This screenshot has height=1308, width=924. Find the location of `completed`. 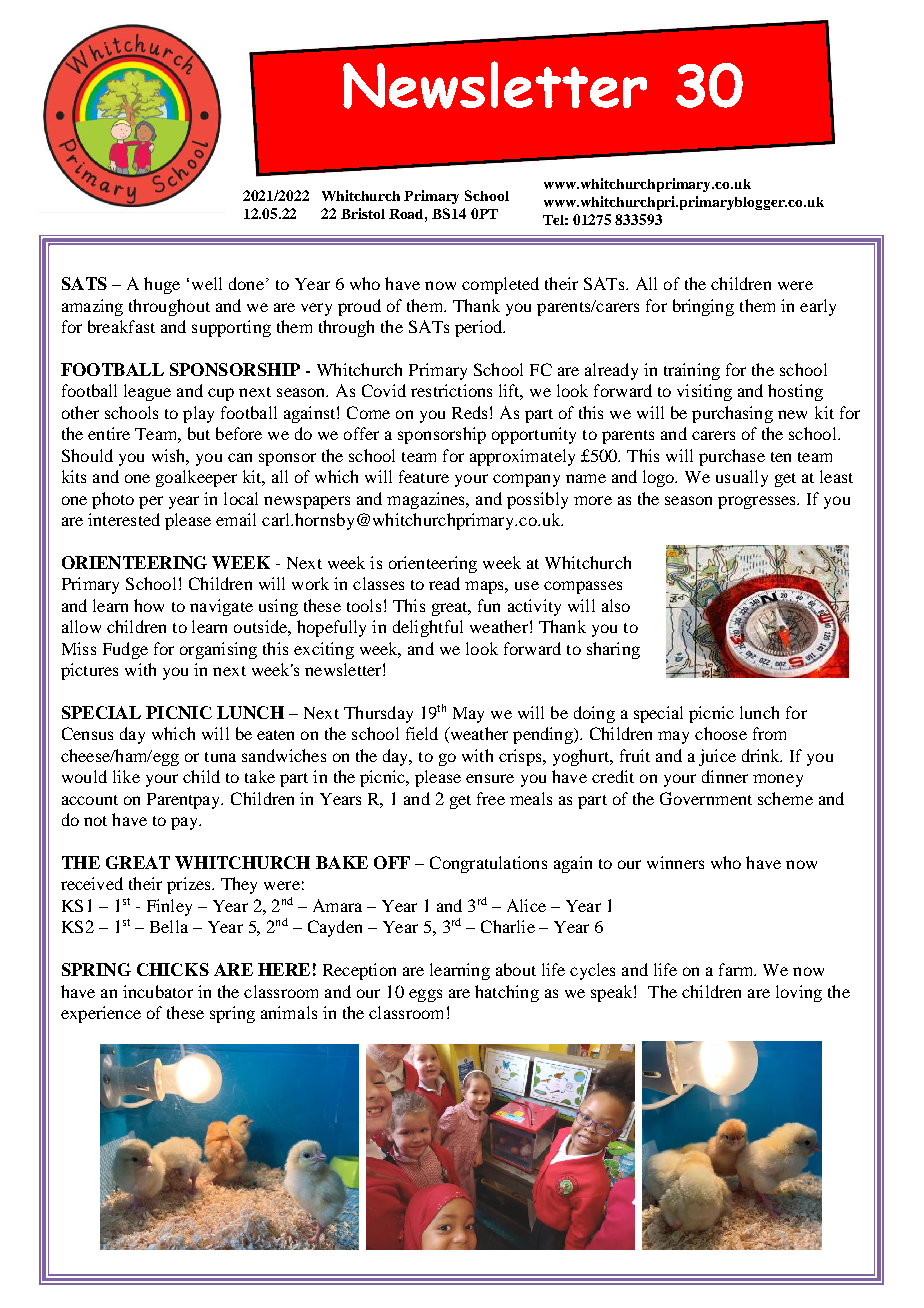

completed is located at coordinates (500, 285).
